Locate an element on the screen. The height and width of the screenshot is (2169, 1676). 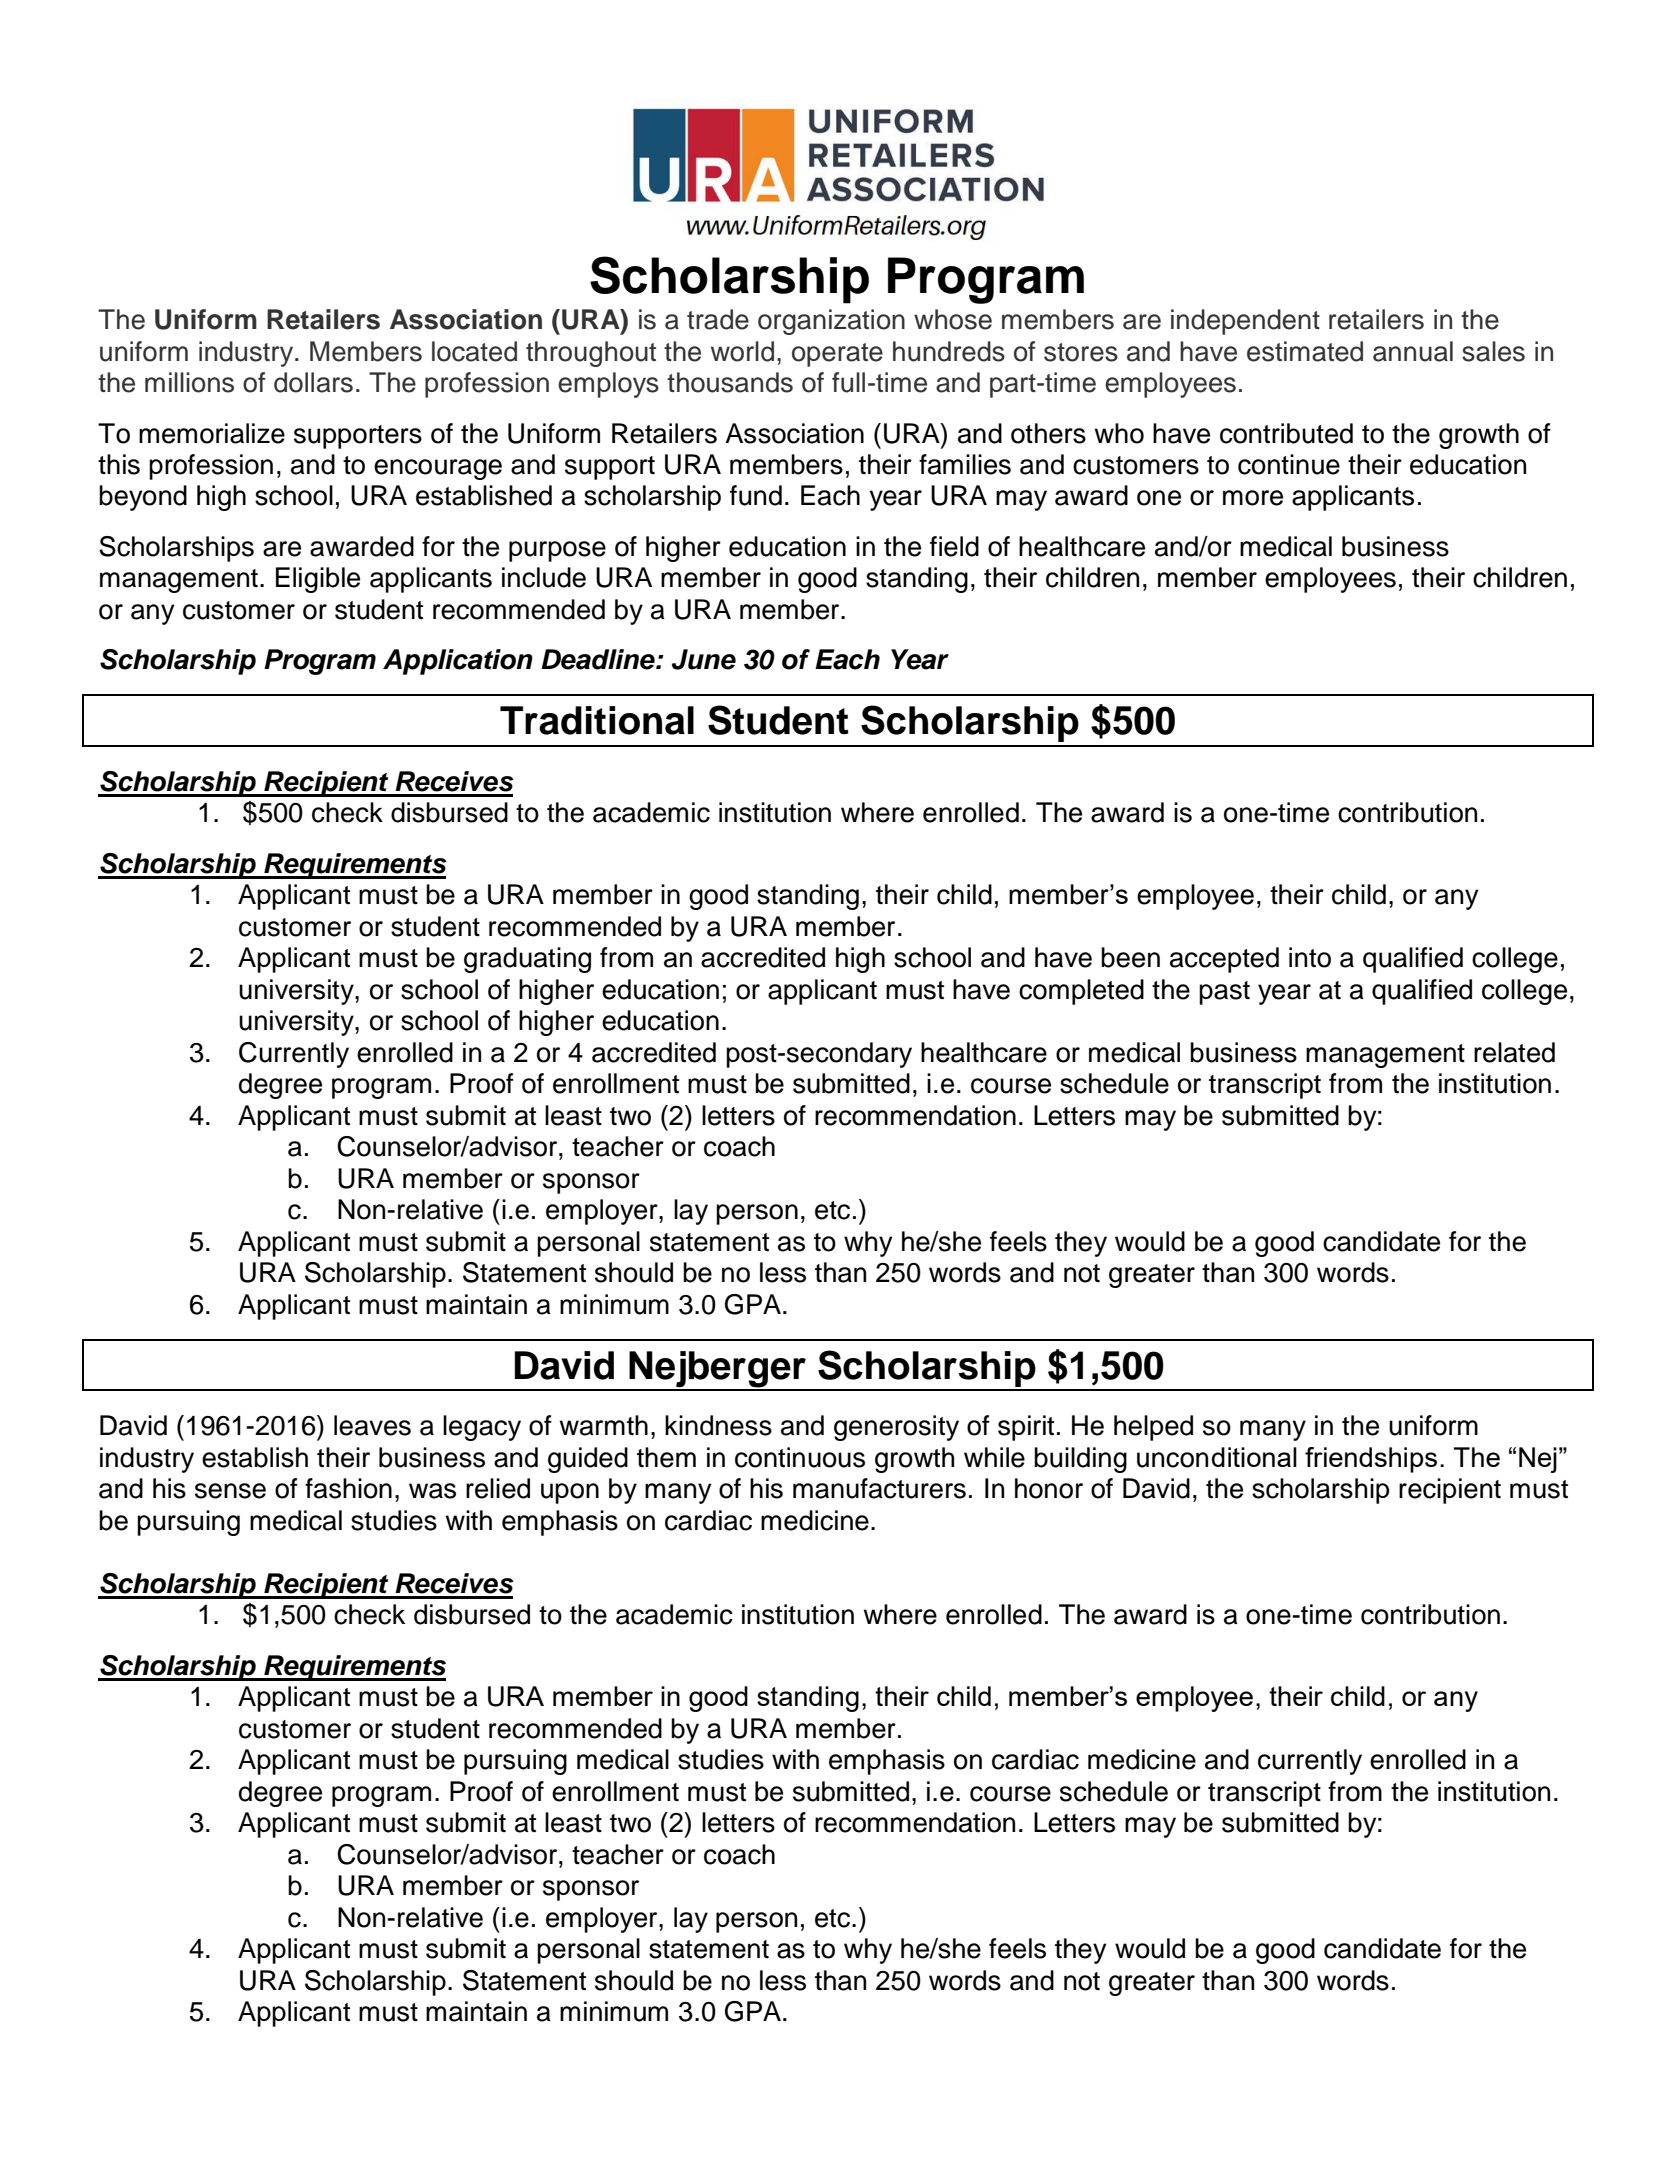
fashion is located at coordinates (348, 1488).
